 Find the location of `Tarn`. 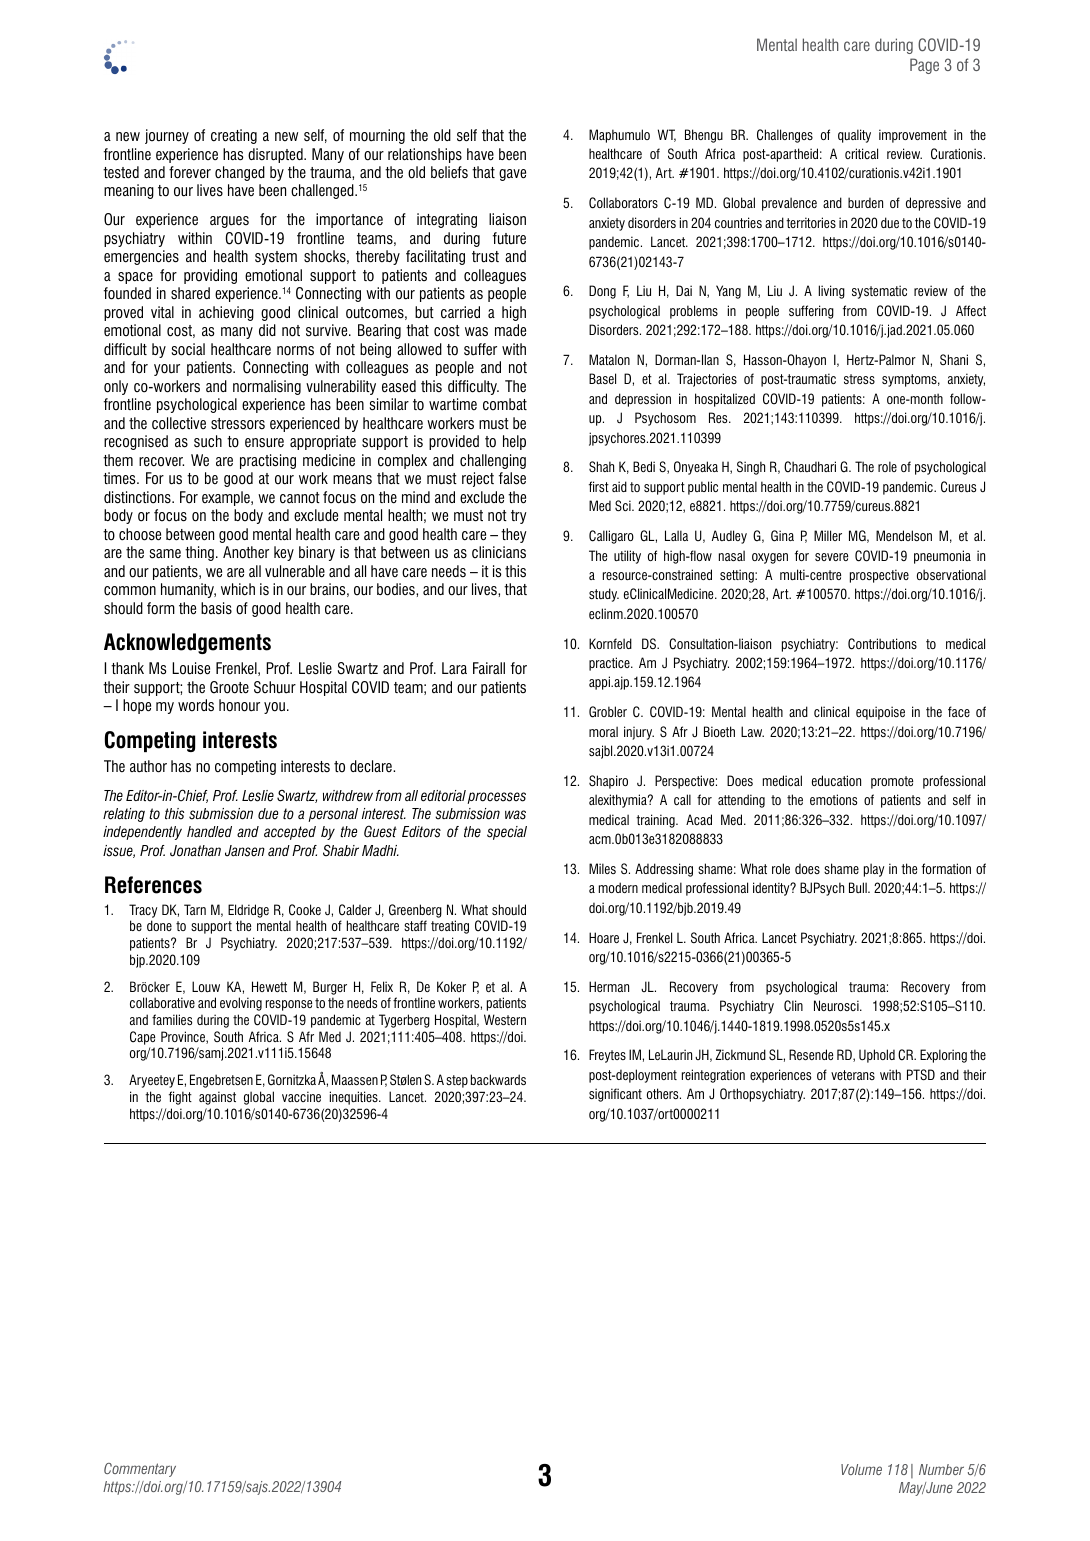

Tarn is located at coordinates (195, 909).
